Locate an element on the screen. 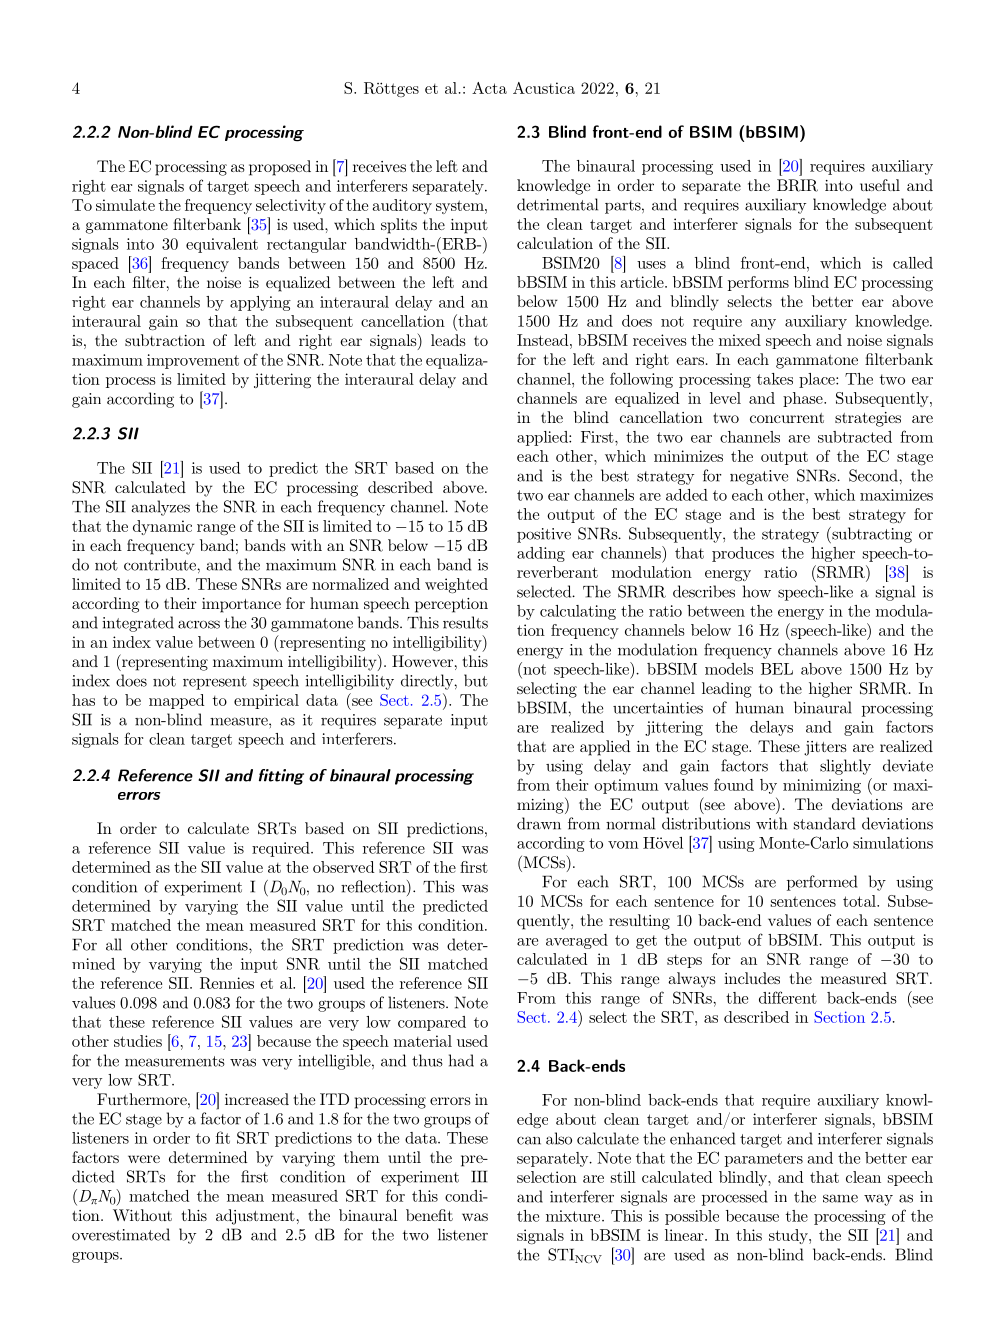 This screenshot has width=1005, height=1340. useful is located at coordinates (880, 185).
